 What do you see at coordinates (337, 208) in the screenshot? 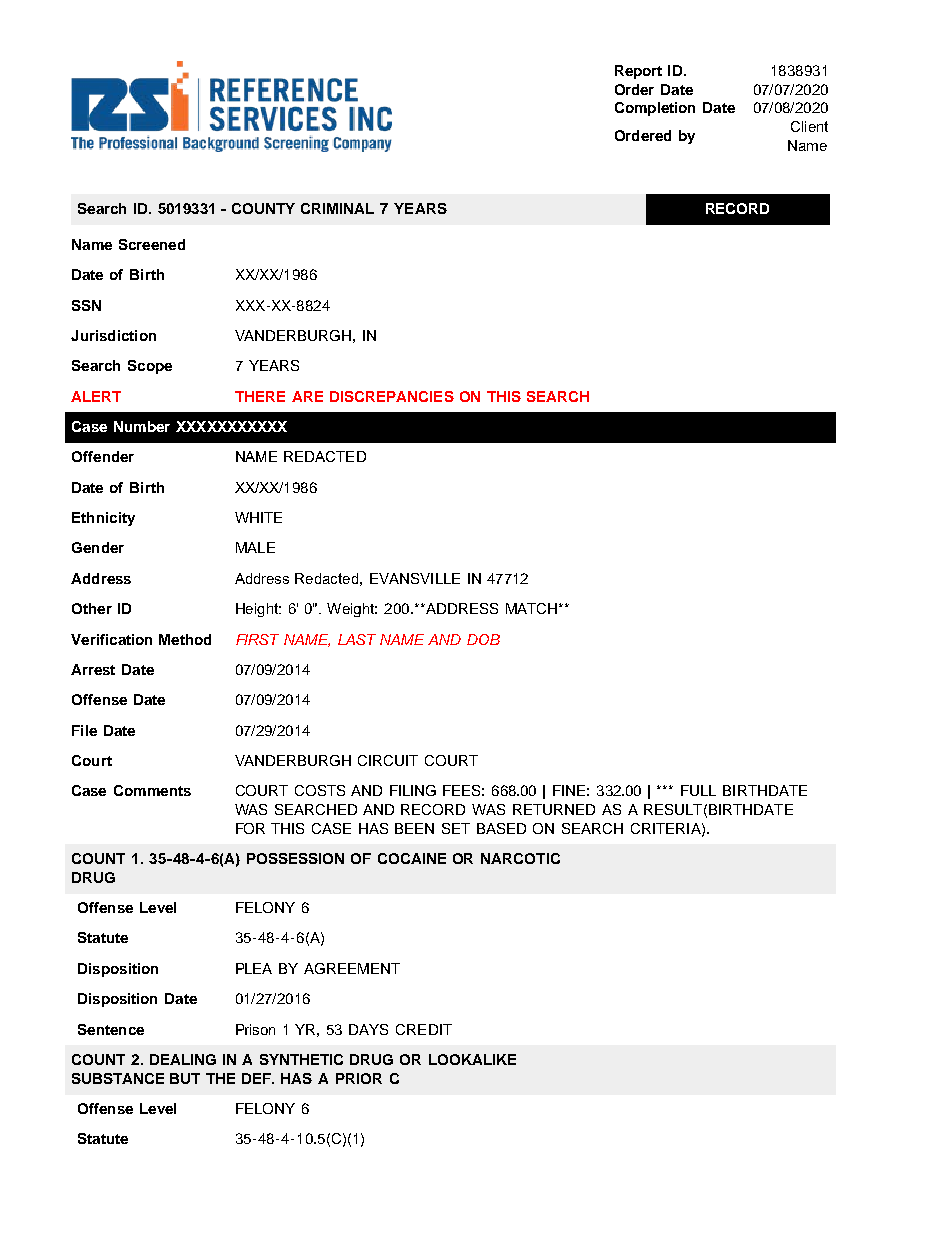
I see `CRIMINAL` at bounding box center [337, 208].
